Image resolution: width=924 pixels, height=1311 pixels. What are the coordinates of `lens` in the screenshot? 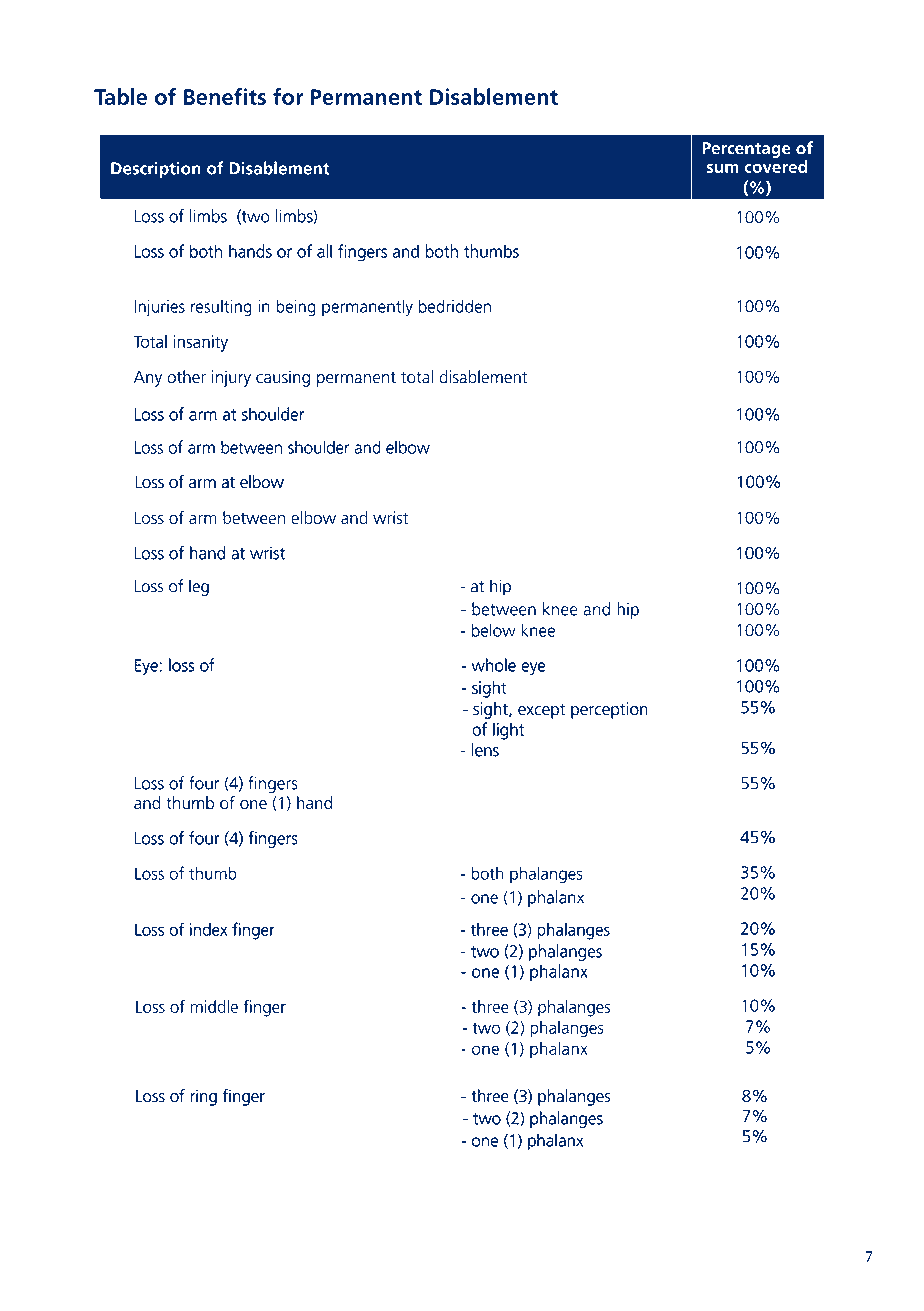 It's located at (485, 750).
